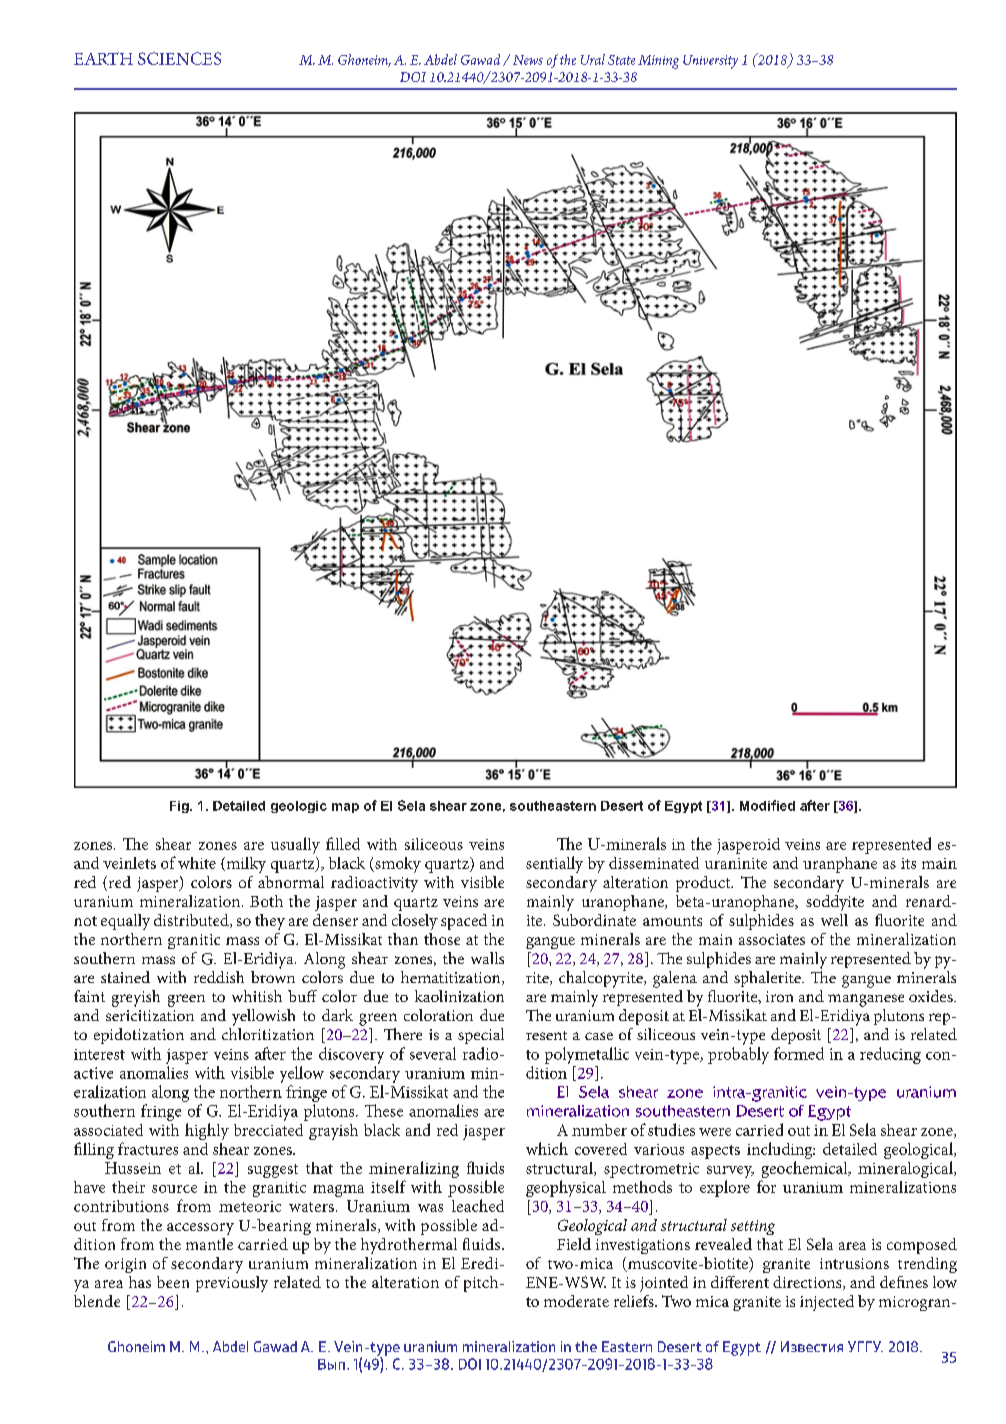 The height and width of the image is (1424, 1006). What do you see at coordinates (710, 62) in the image?
I see `University` at bounding box center [710, 62].
